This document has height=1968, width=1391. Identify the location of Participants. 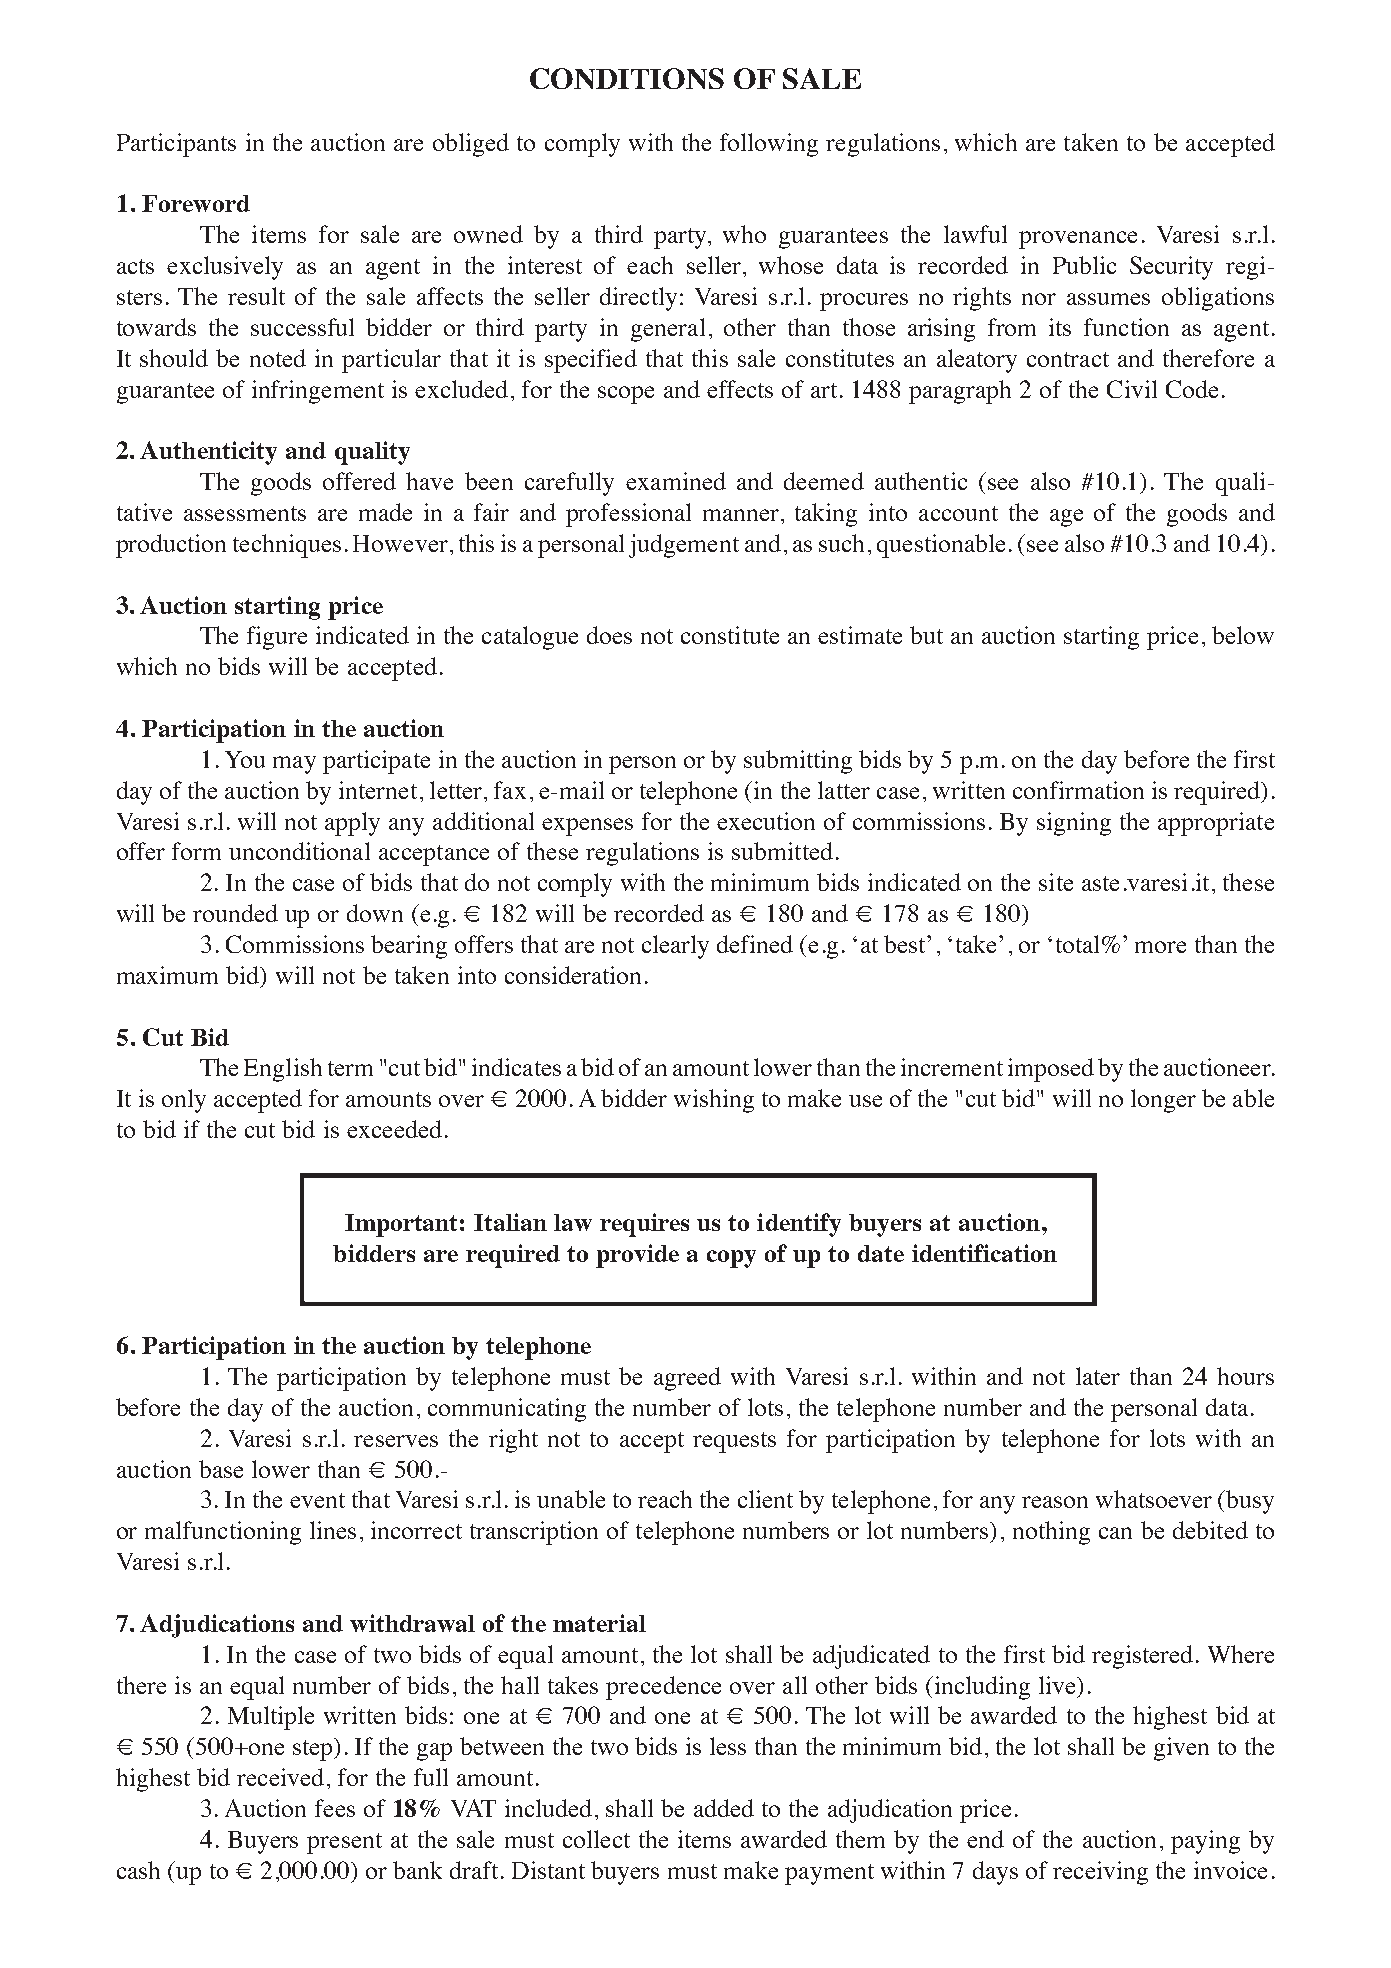
(176, 145).
